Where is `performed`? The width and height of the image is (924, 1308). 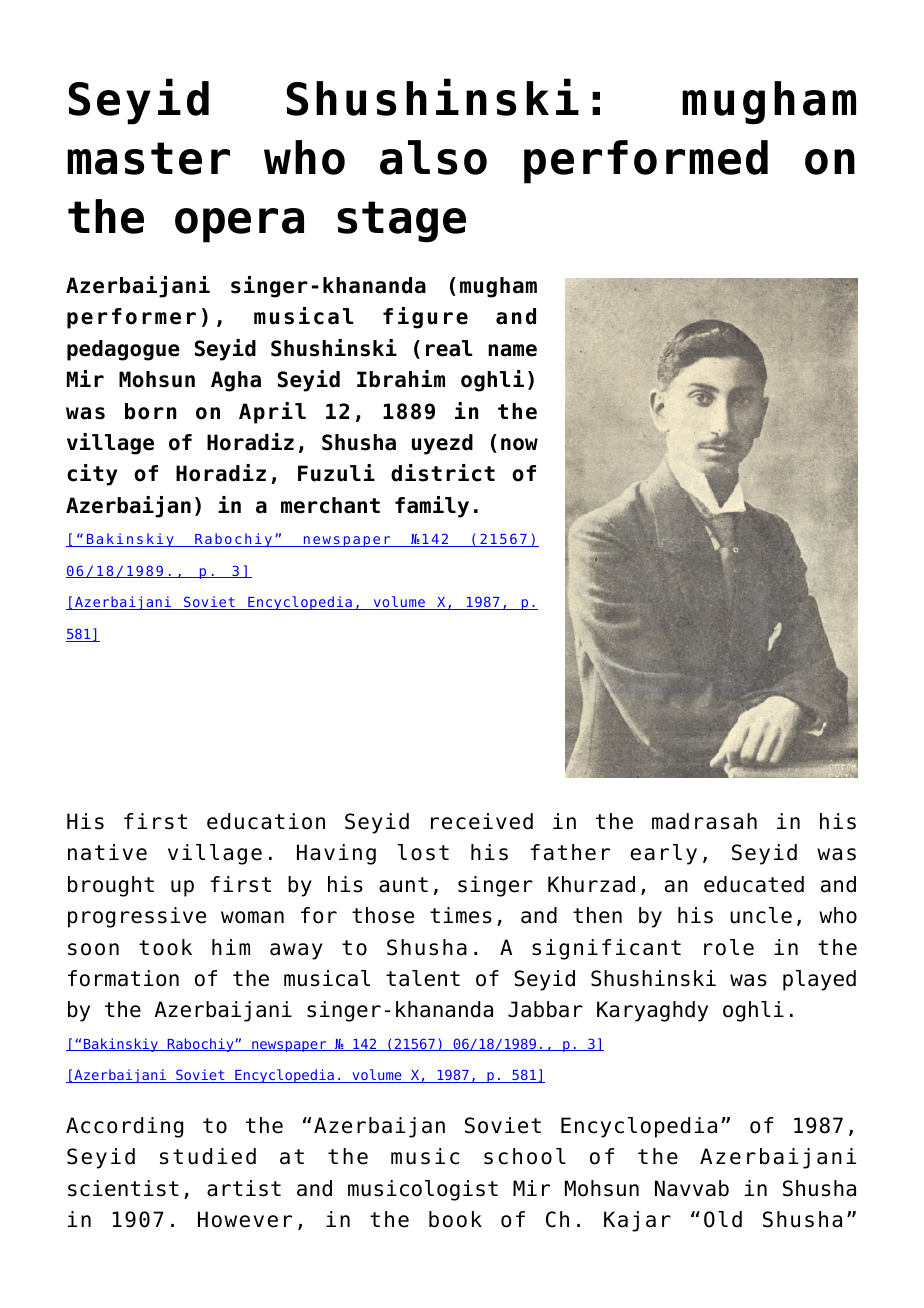
performed is located at coordinates (646, 162).
